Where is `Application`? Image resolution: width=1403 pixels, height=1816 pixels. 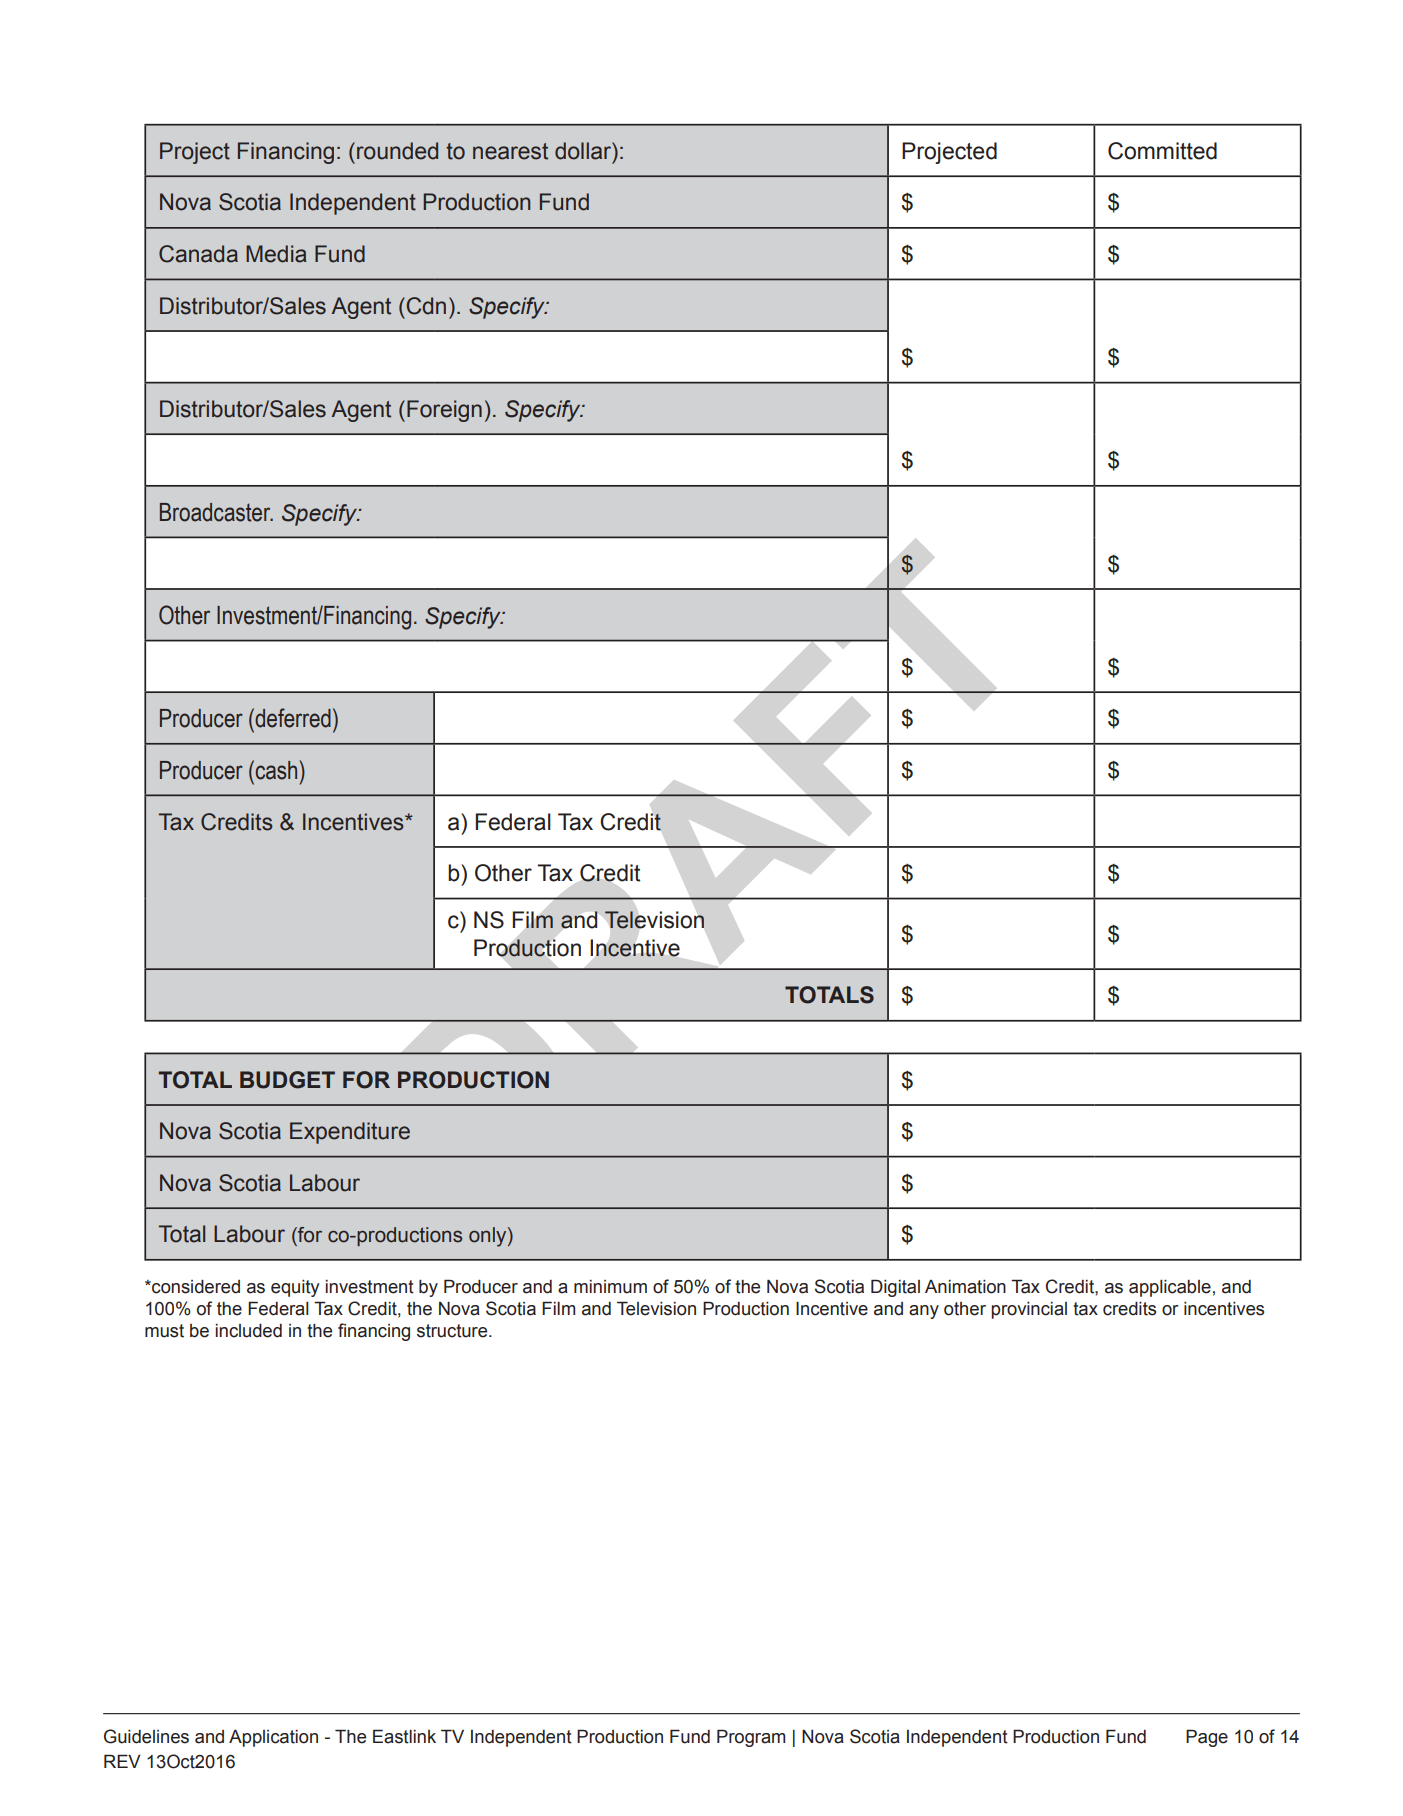
Application is located at coordinates (273, 1738).
